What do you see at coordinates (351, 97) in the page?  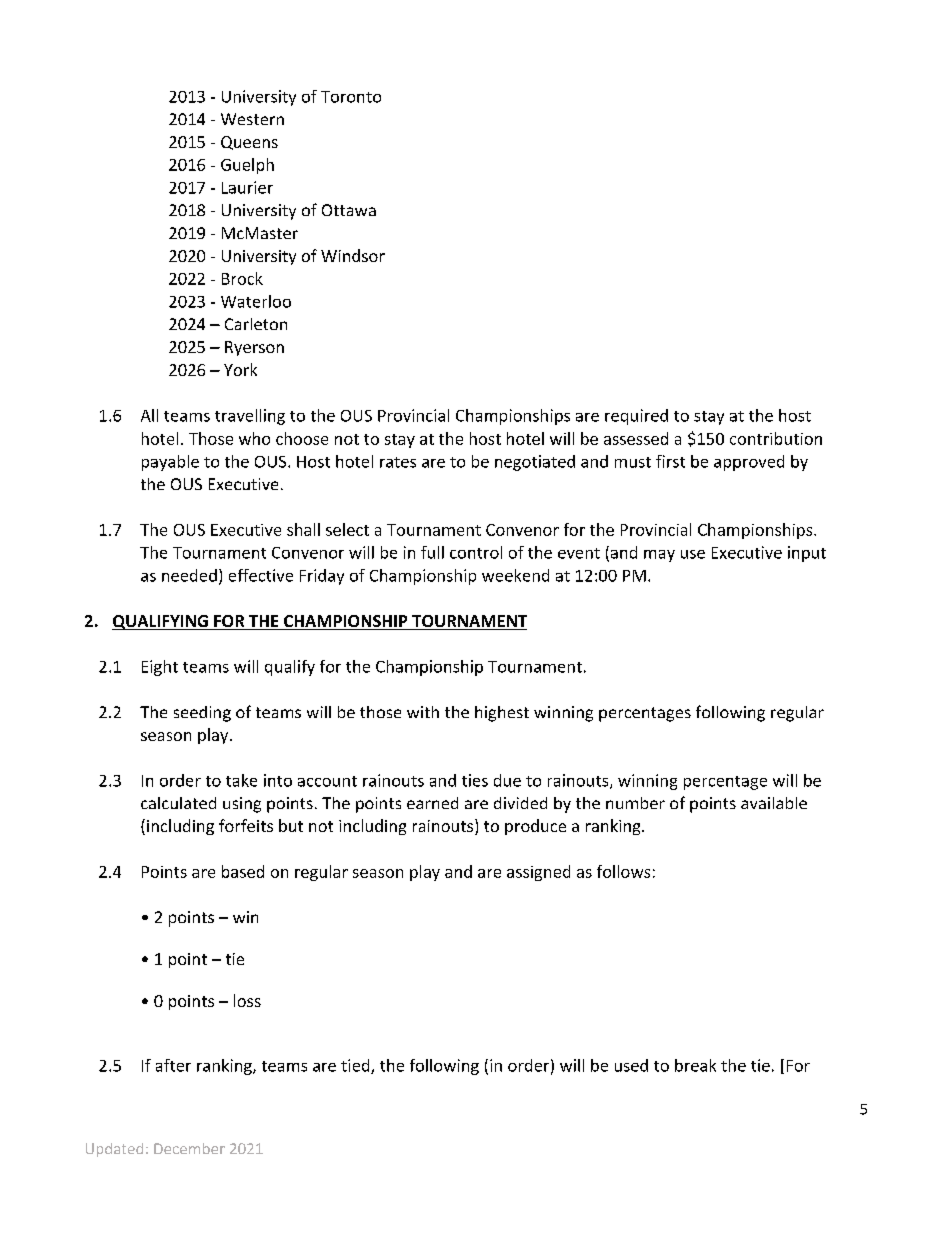 I see `Toronto` at bounding box center [351, 97].
